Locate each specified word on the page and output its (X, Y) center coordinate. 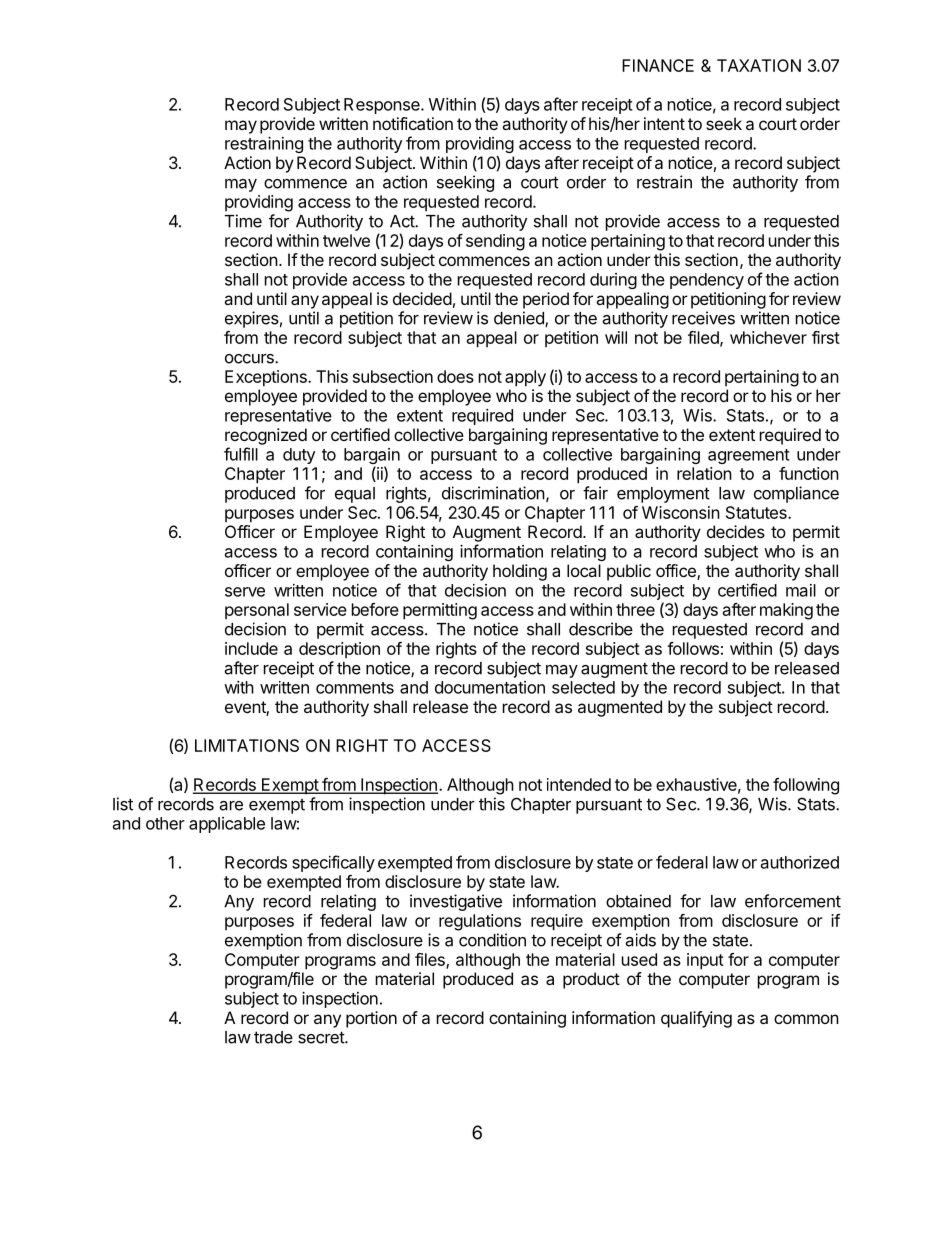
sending (495, 242)
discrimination (493, 493)
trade (273, 1037)
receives (703, 318)
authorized (800, 862)
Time (243, 221)
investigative (456, 902)
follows (693, 648)
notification (413, 123)
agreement (749, 456)
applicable (227, 825)
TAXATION (759, 65)
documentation (490, 687)
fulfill (241, 454)
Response (383, 106)
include (251, 648)
